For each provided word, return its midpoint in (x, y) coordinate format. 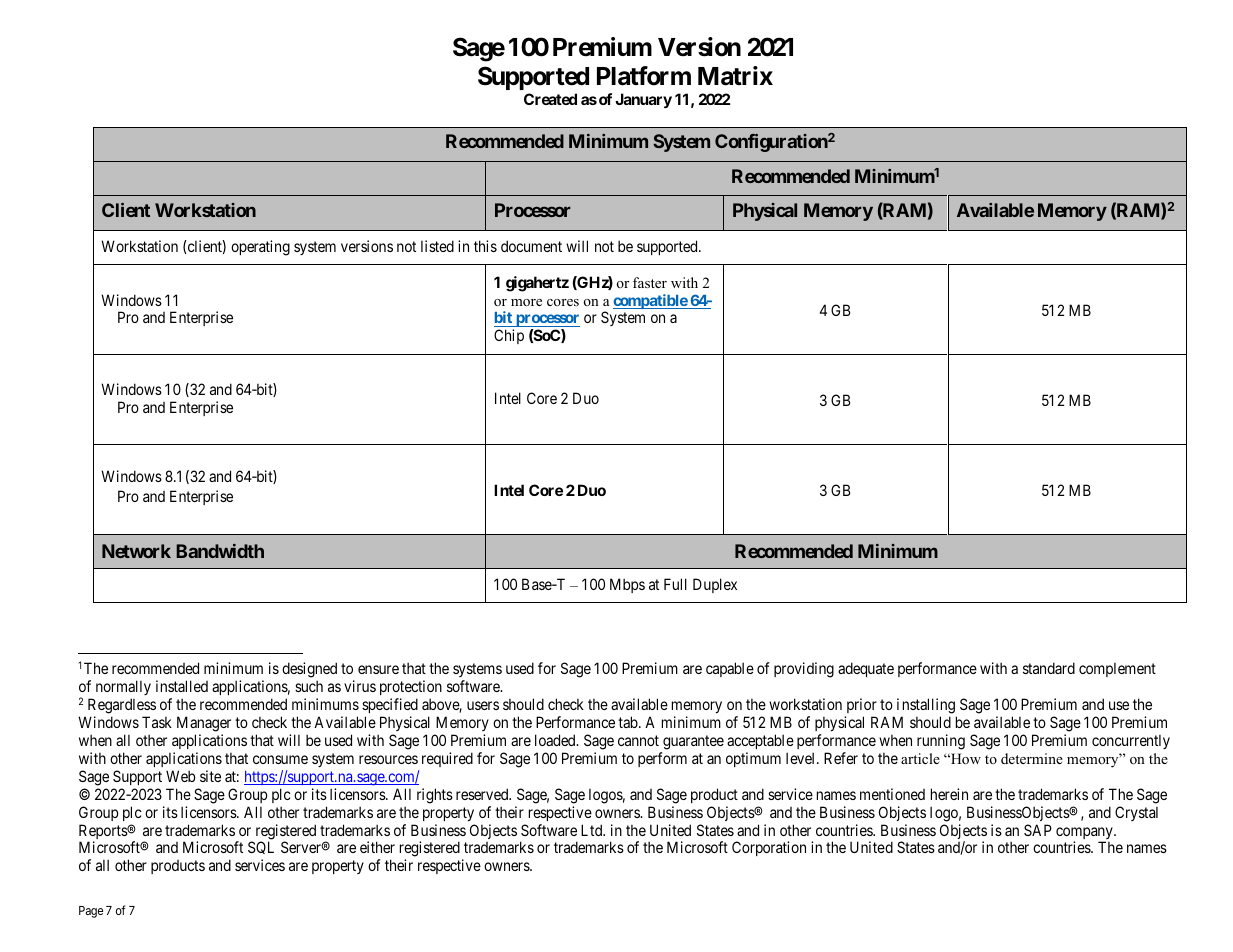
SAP (1038, 830)
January (643, 101)
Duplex (715, 585)
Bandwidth (220, 551)
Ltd (593, 830)
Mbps (627, 585)
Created (550, 99)
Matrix (735, 76)
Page (91, 912)
